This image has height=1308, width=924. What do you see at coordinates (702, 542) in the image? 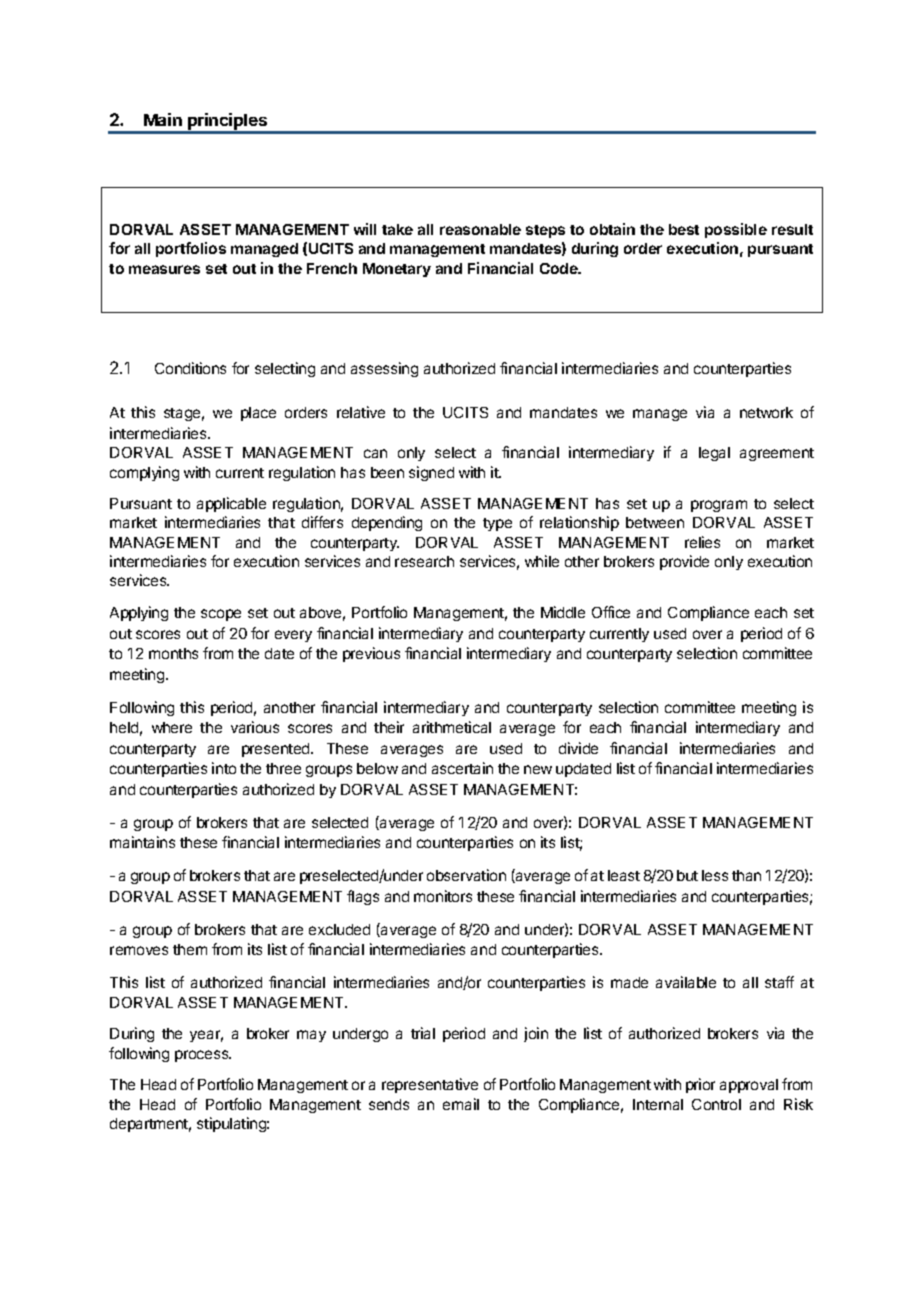
I see `relies` at bounding box center [702, 542].
